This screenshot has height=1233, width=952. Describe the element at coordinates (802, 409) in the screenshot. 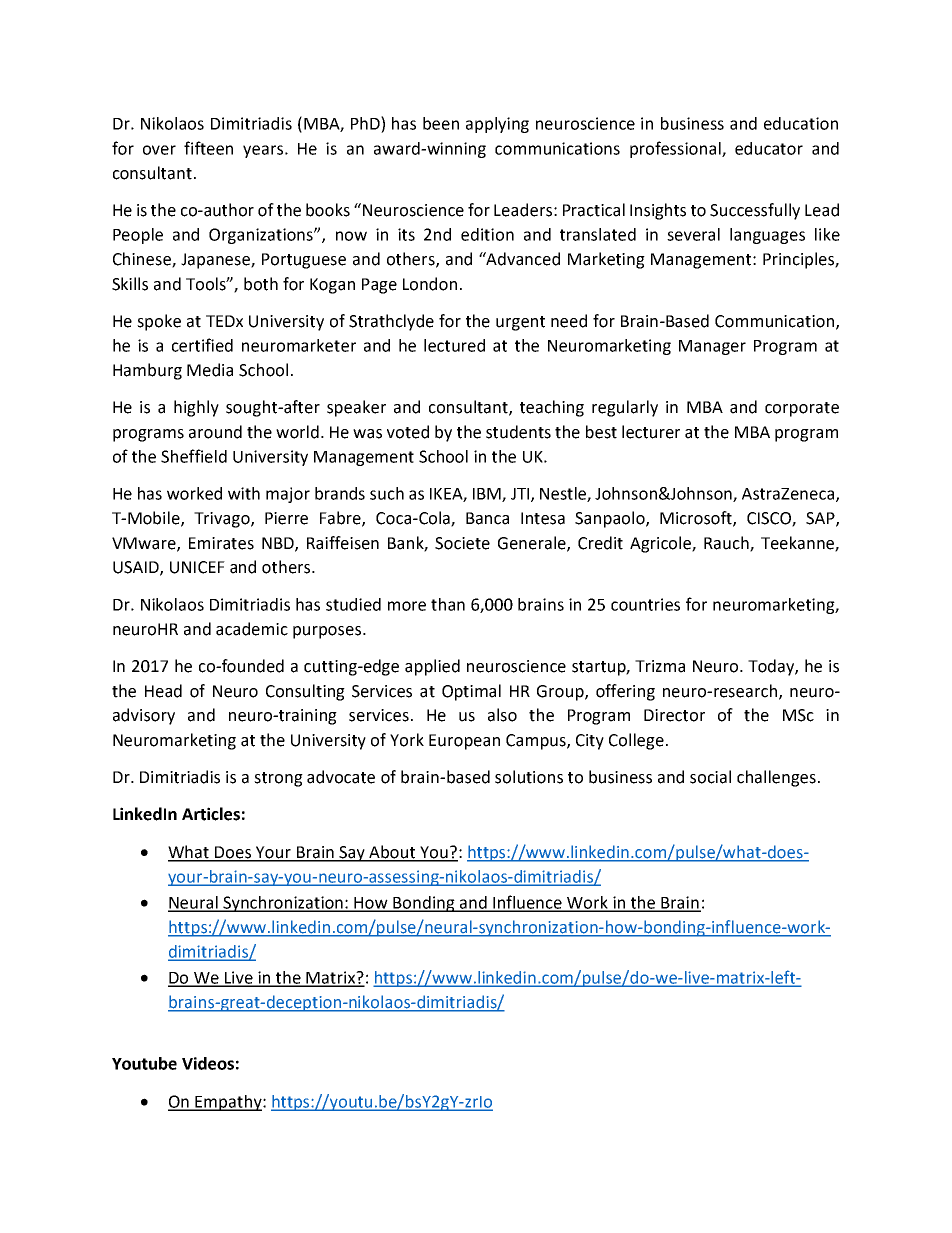

I see `corporate` at that location.
